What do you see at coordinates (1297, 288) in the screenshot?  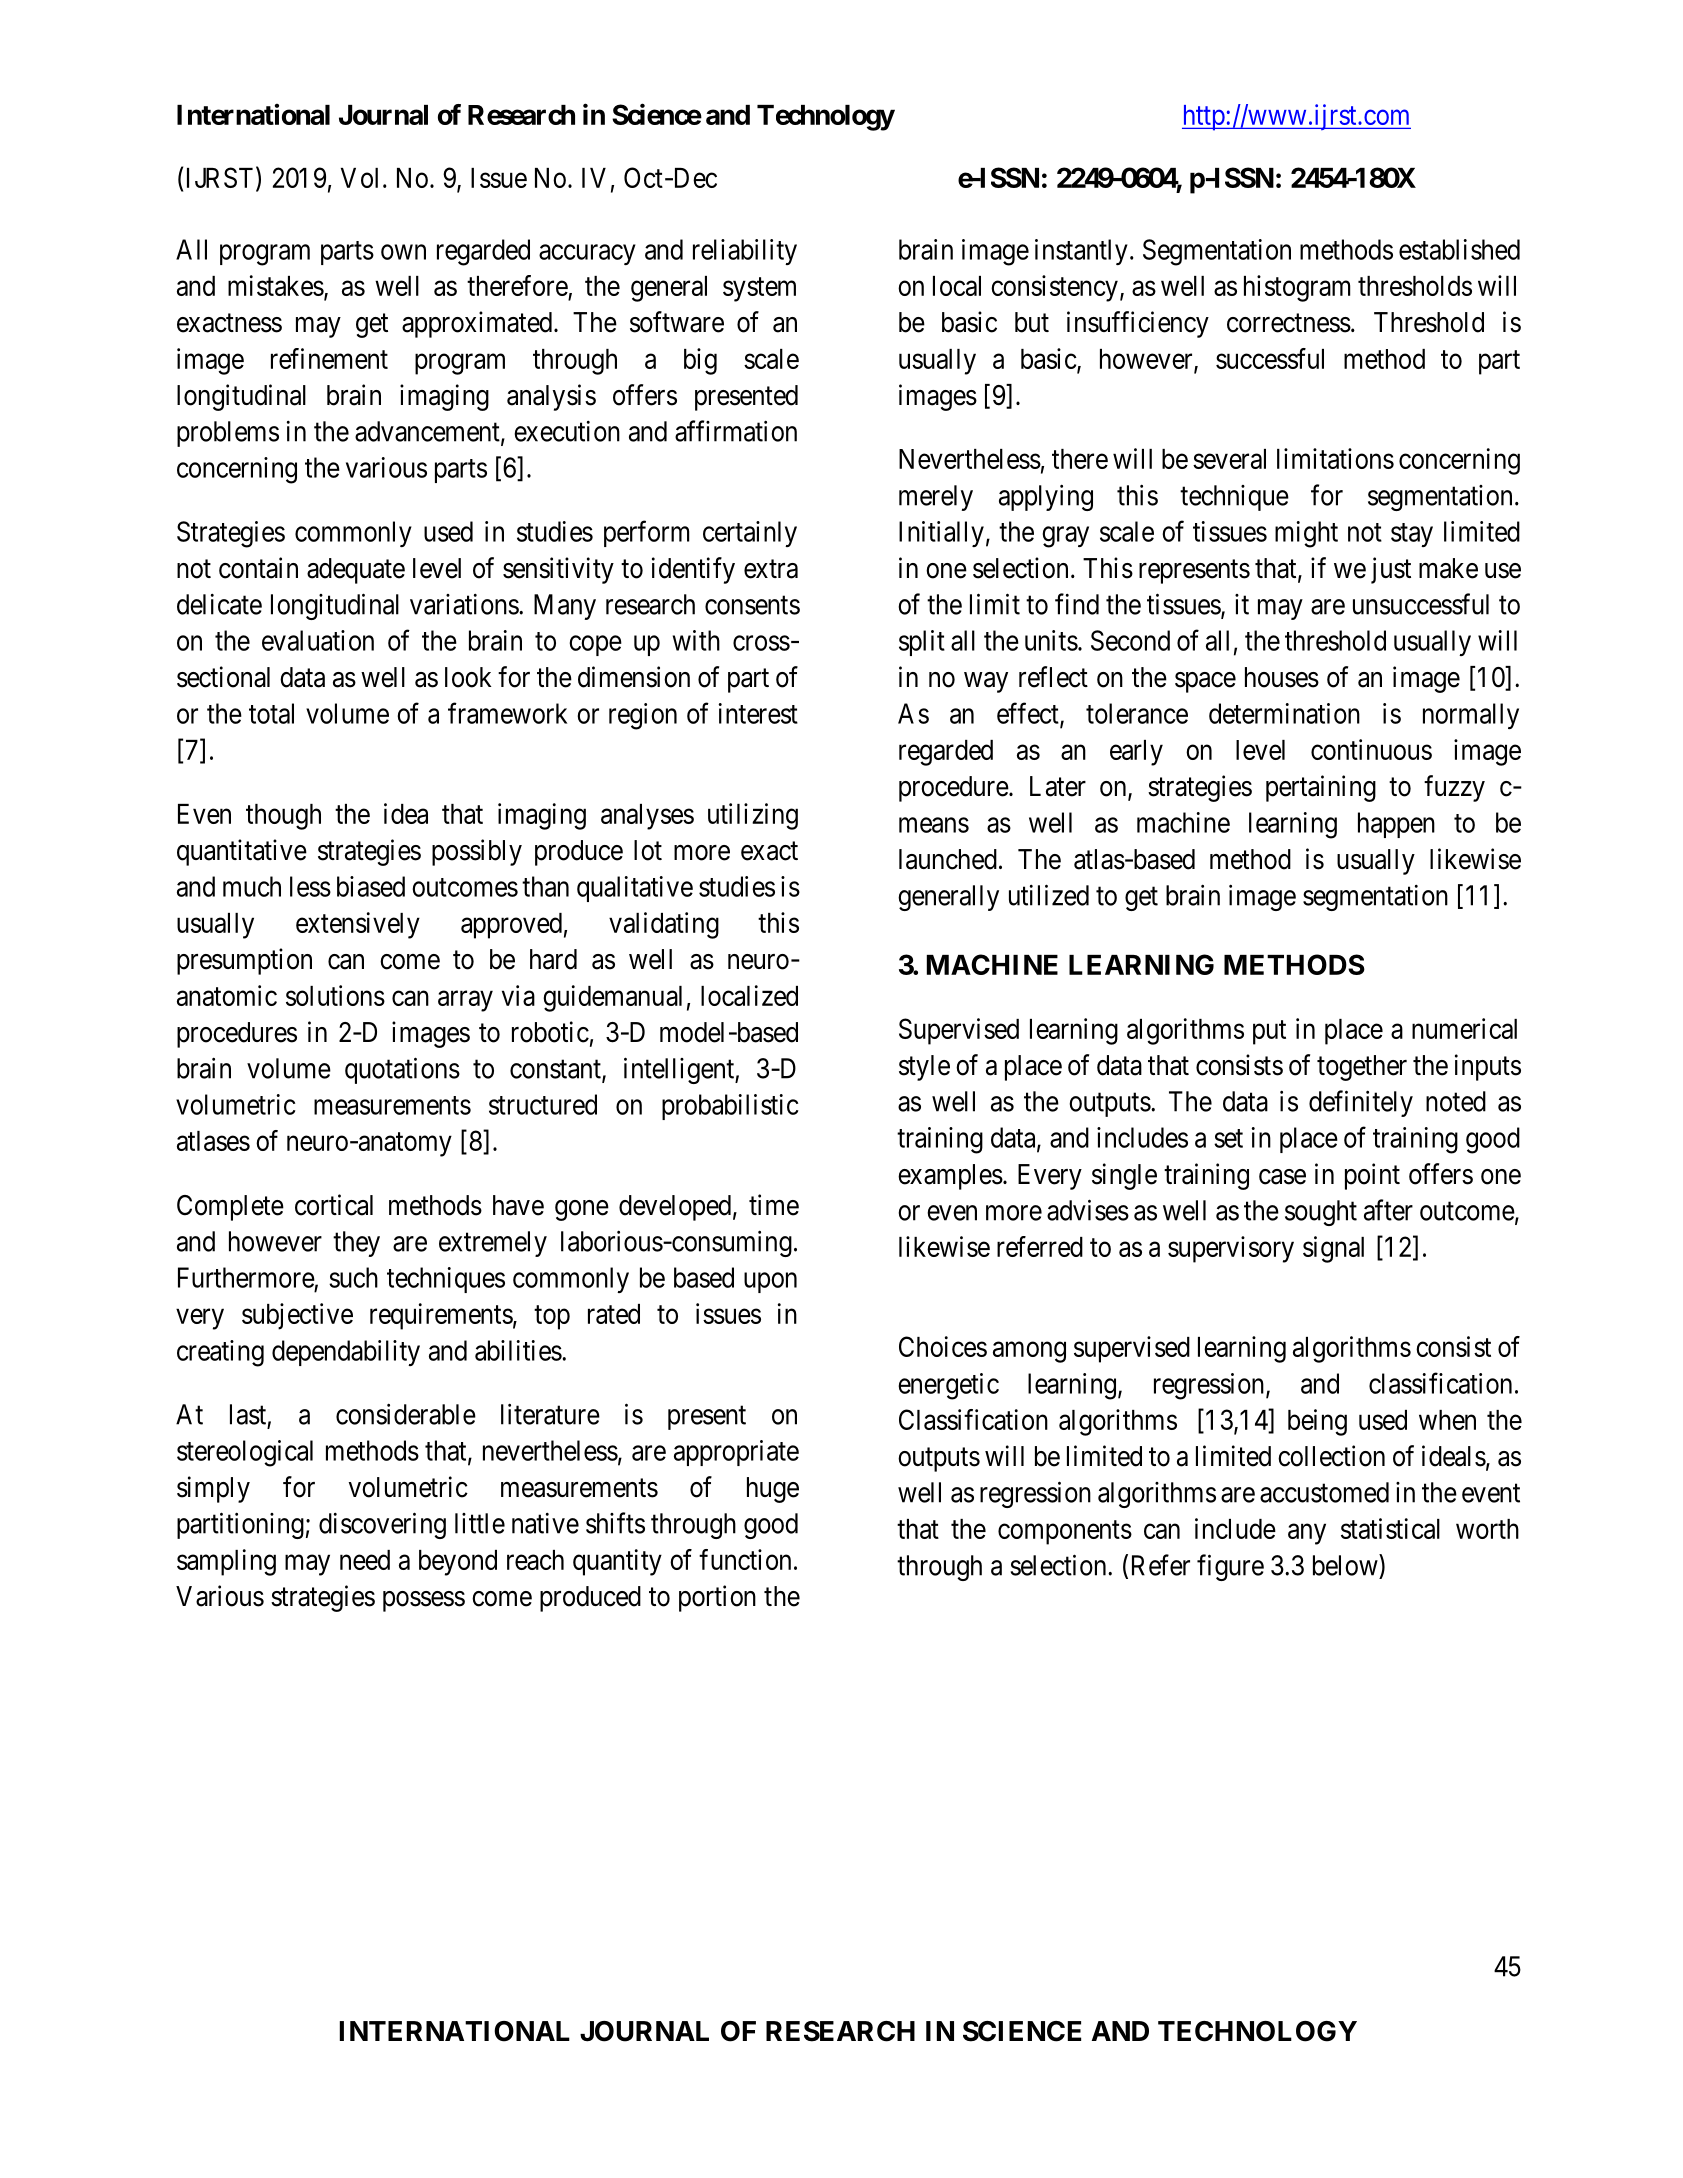 I see `histogram` at bounding box center [1297, 288].
